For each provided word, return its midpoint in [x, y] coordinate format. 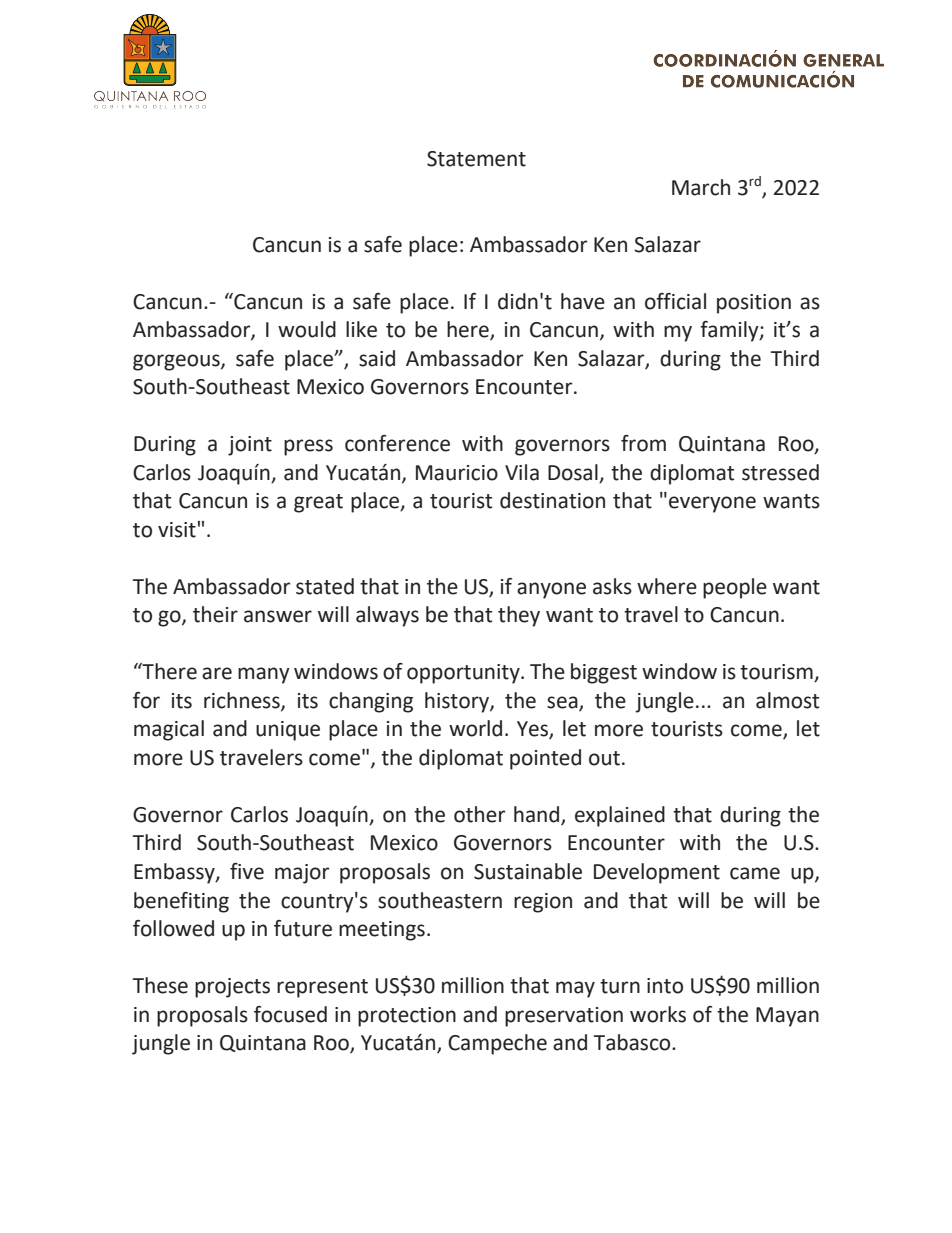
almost [787, 700]
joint [250, 446]
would [307, 329]
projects [232, 988]
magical [169, 730]
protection [407, 1017]
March [701, 187]
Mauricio [457, 473]
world [475, 728]
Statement [476, 159]
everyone [712, 504]
